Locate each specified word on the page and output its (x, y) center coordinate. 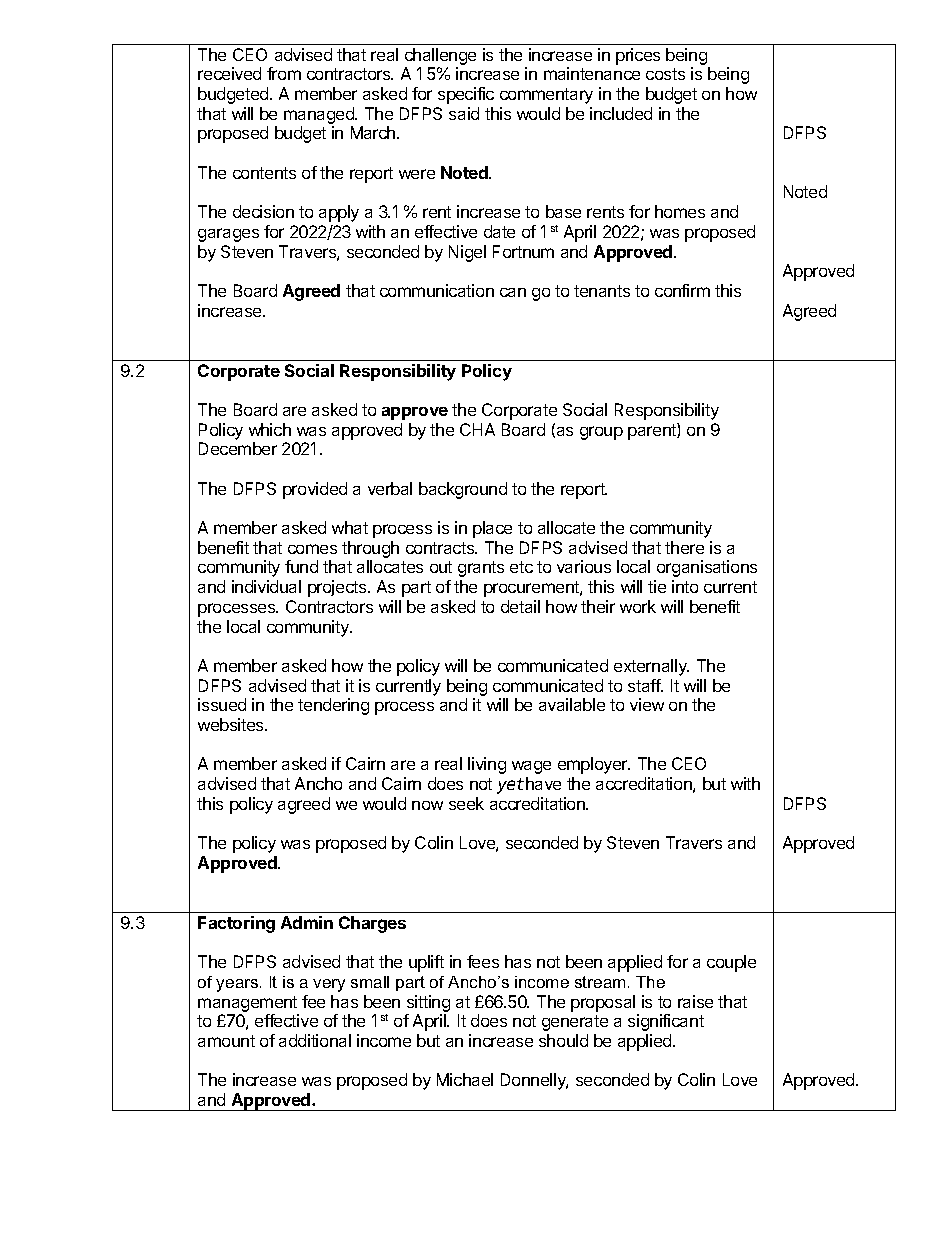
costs (665, 74)
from (284, 73)
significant (666, 1022)
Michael (465, 1079)
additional (315, 1040)
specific (466, 95)
